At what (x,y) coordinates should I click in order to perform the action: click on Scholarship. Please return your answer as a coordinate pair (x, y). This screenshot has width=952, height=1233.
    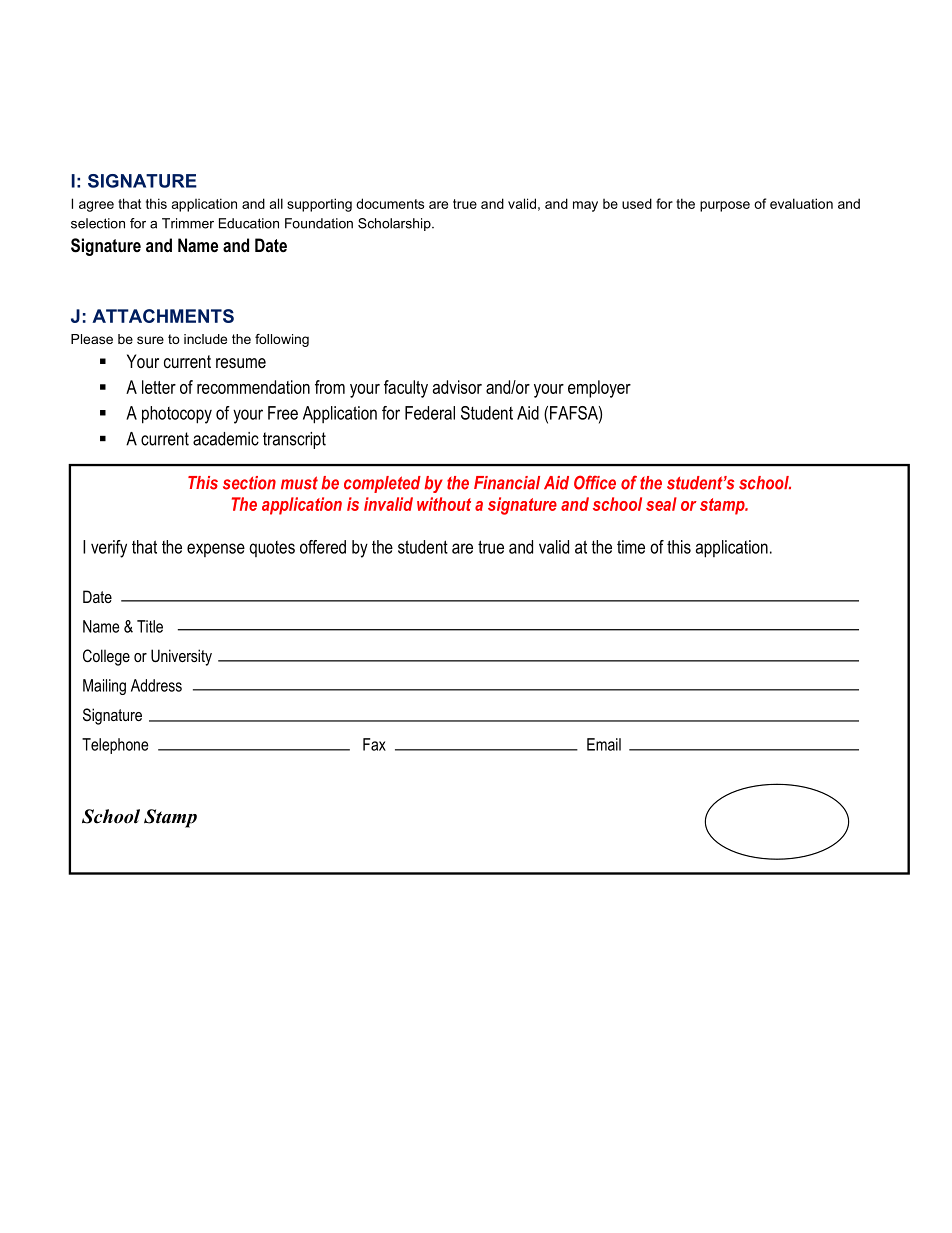
    Looking at the image, I should click on (395, 224).
